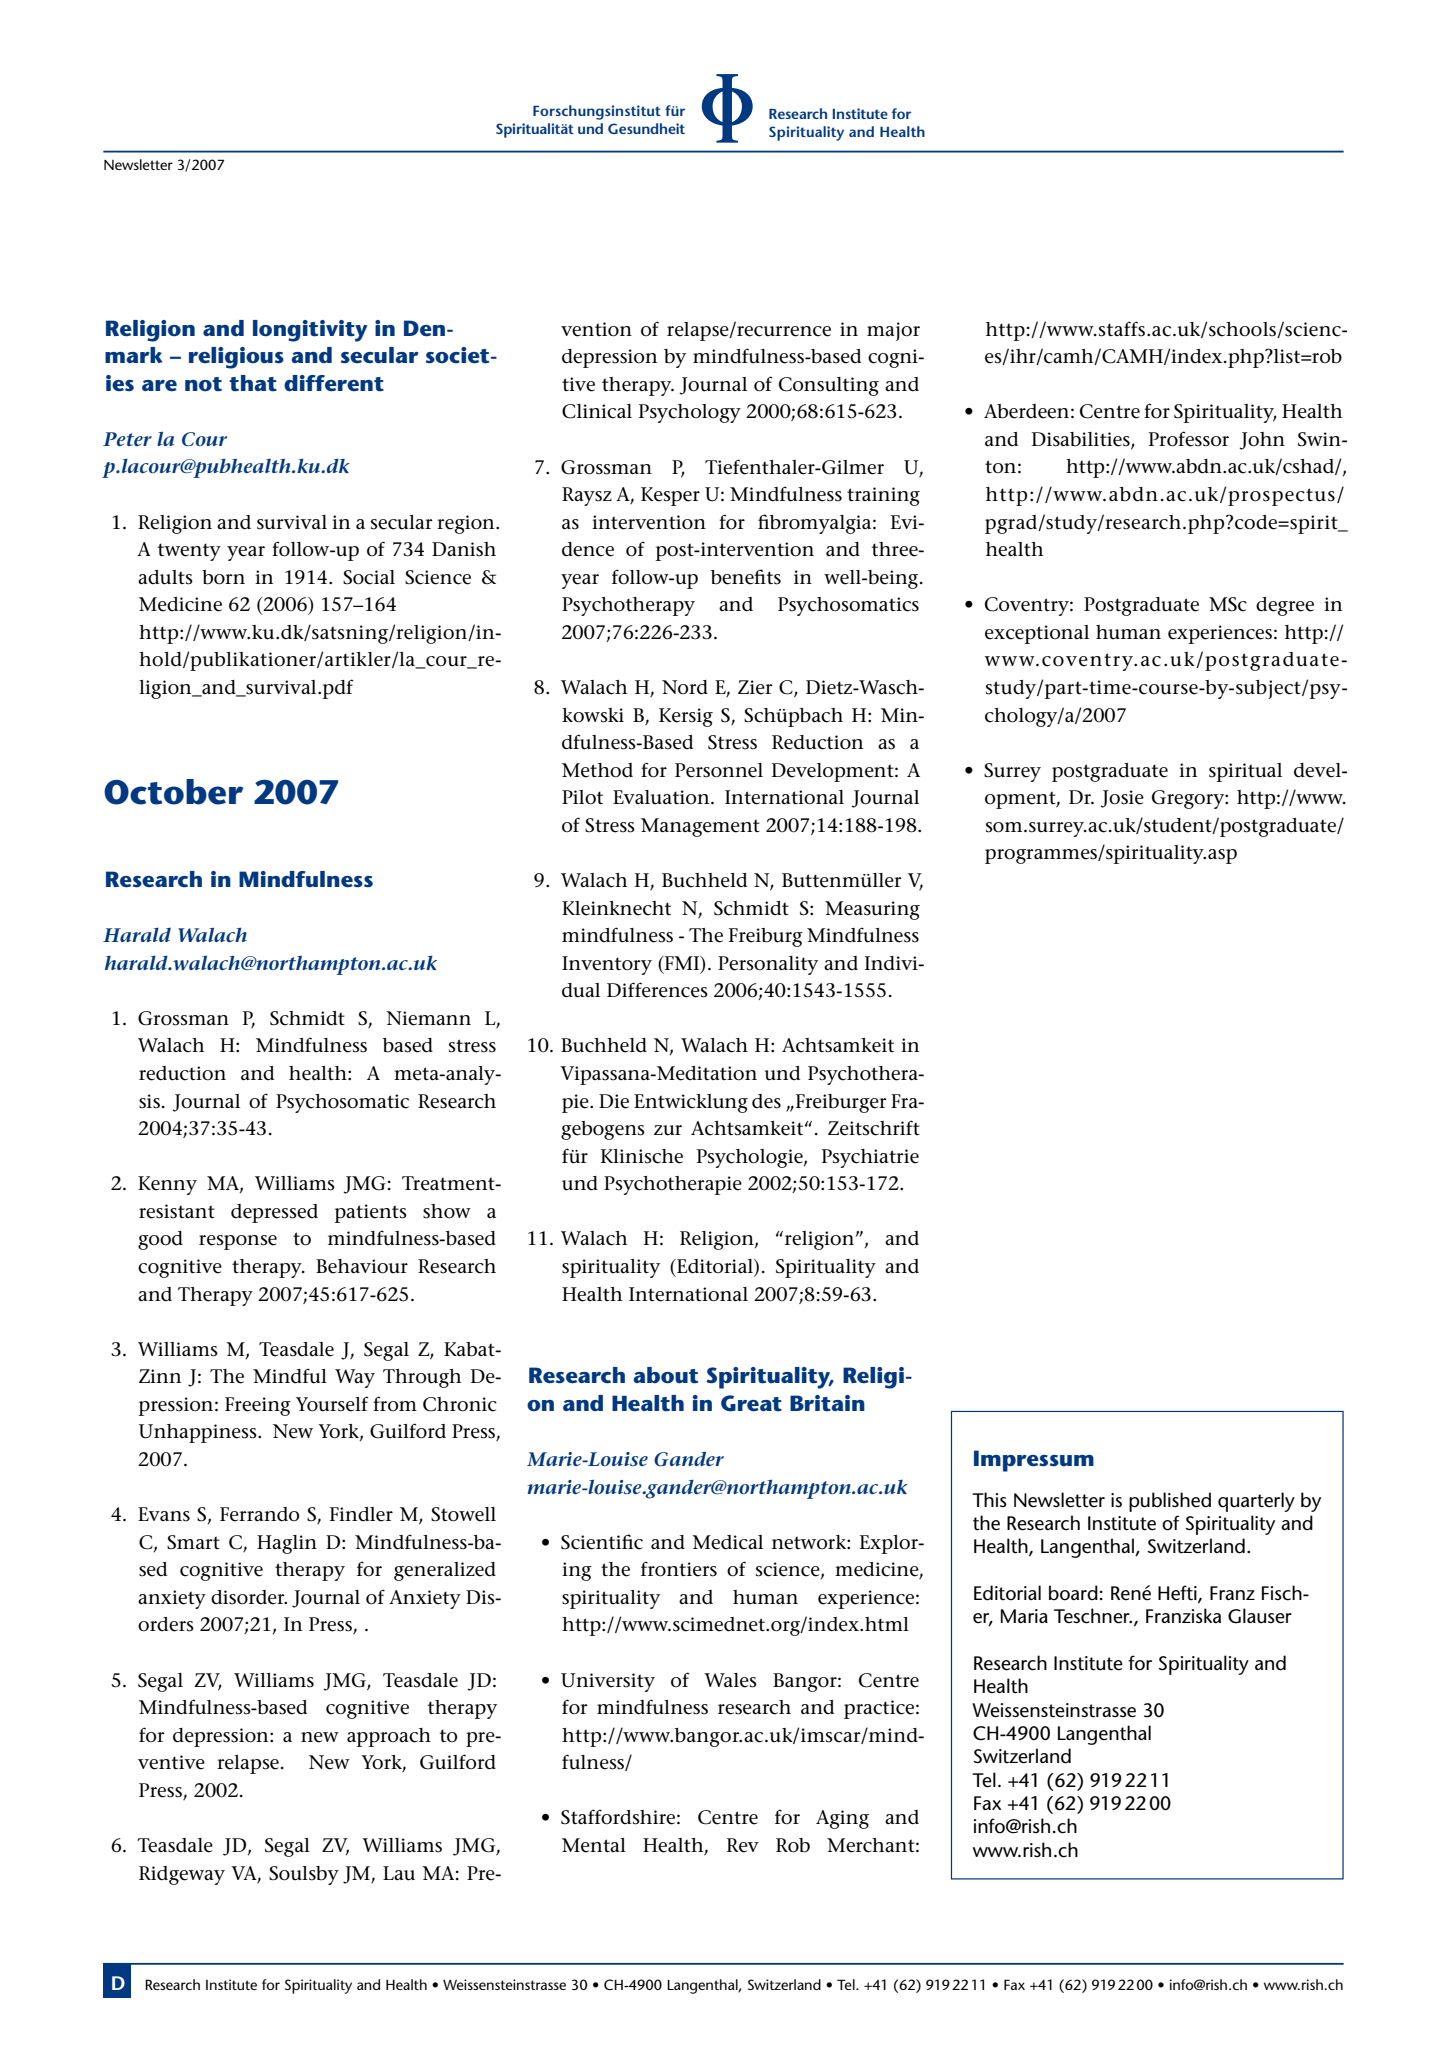 The height and width of the image is (2047, 1447). I want to click on Ridgeway, so click(182, 1875).
